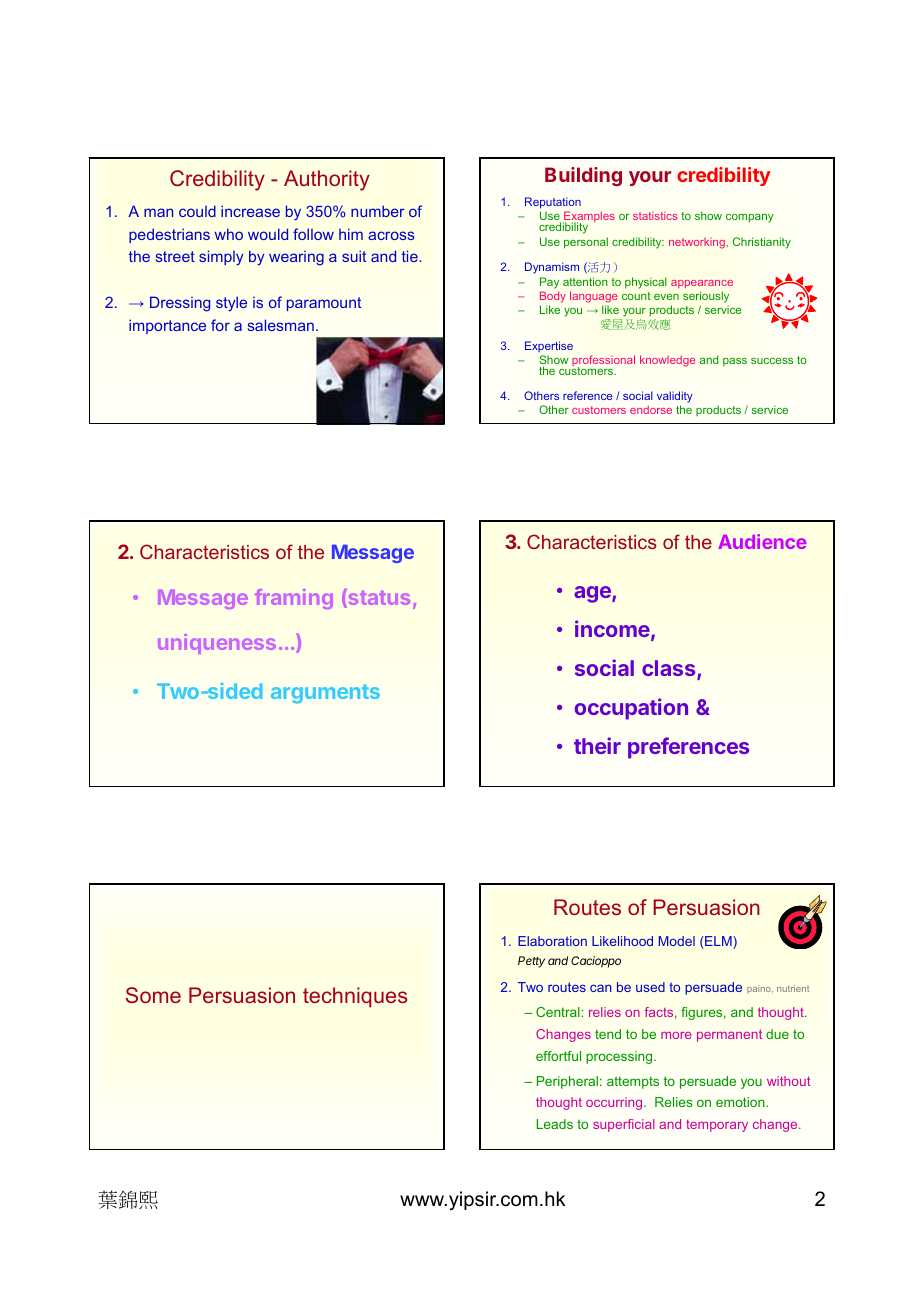 Image resolution: width=924 pixels, height=1308 pixels. What do you see at coordinates (762, 541) in the page?
I see `Audience` at bounding box center [762, 541].
